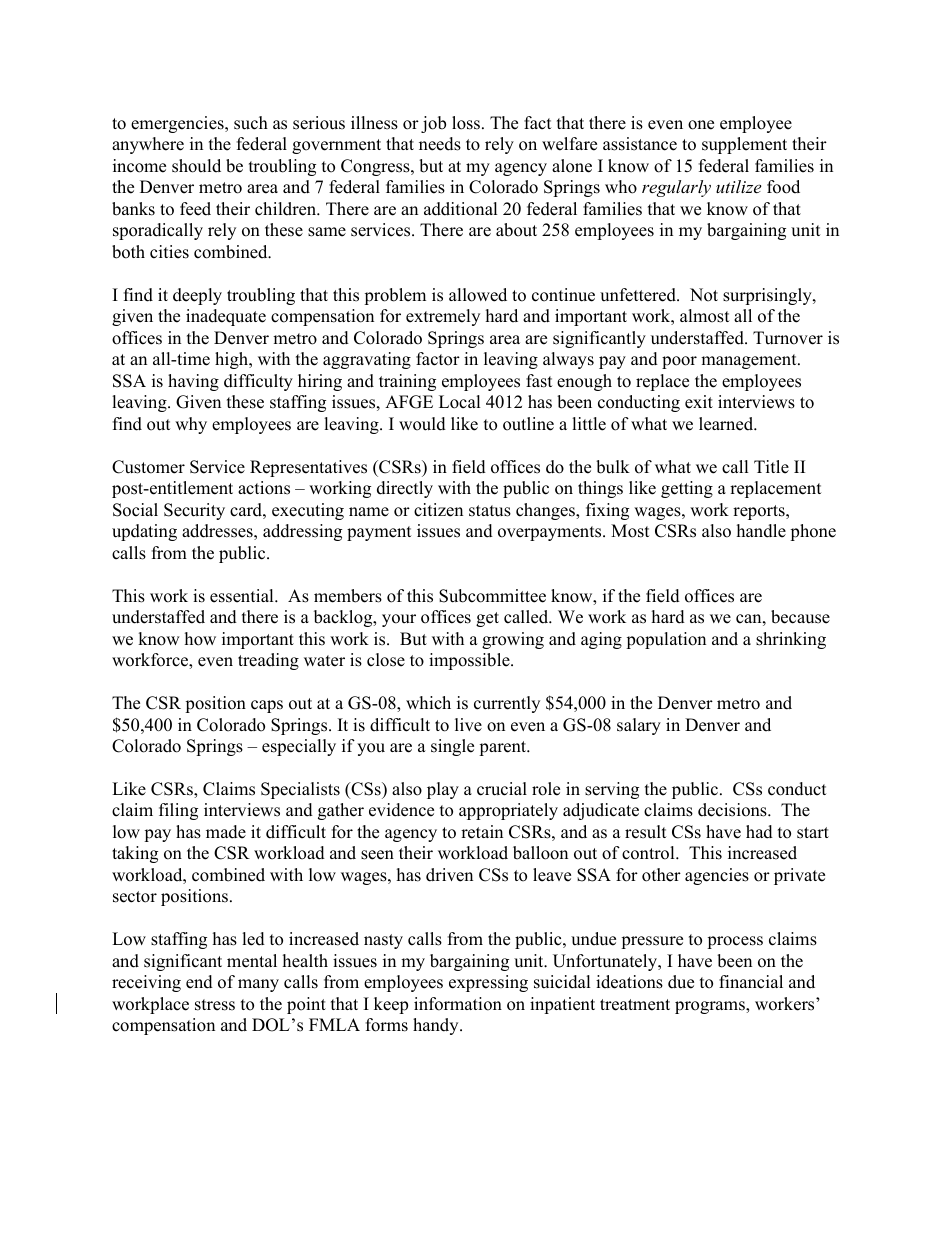 This document has width=952, height=1233. I want to click on high, so click(233, 360).
